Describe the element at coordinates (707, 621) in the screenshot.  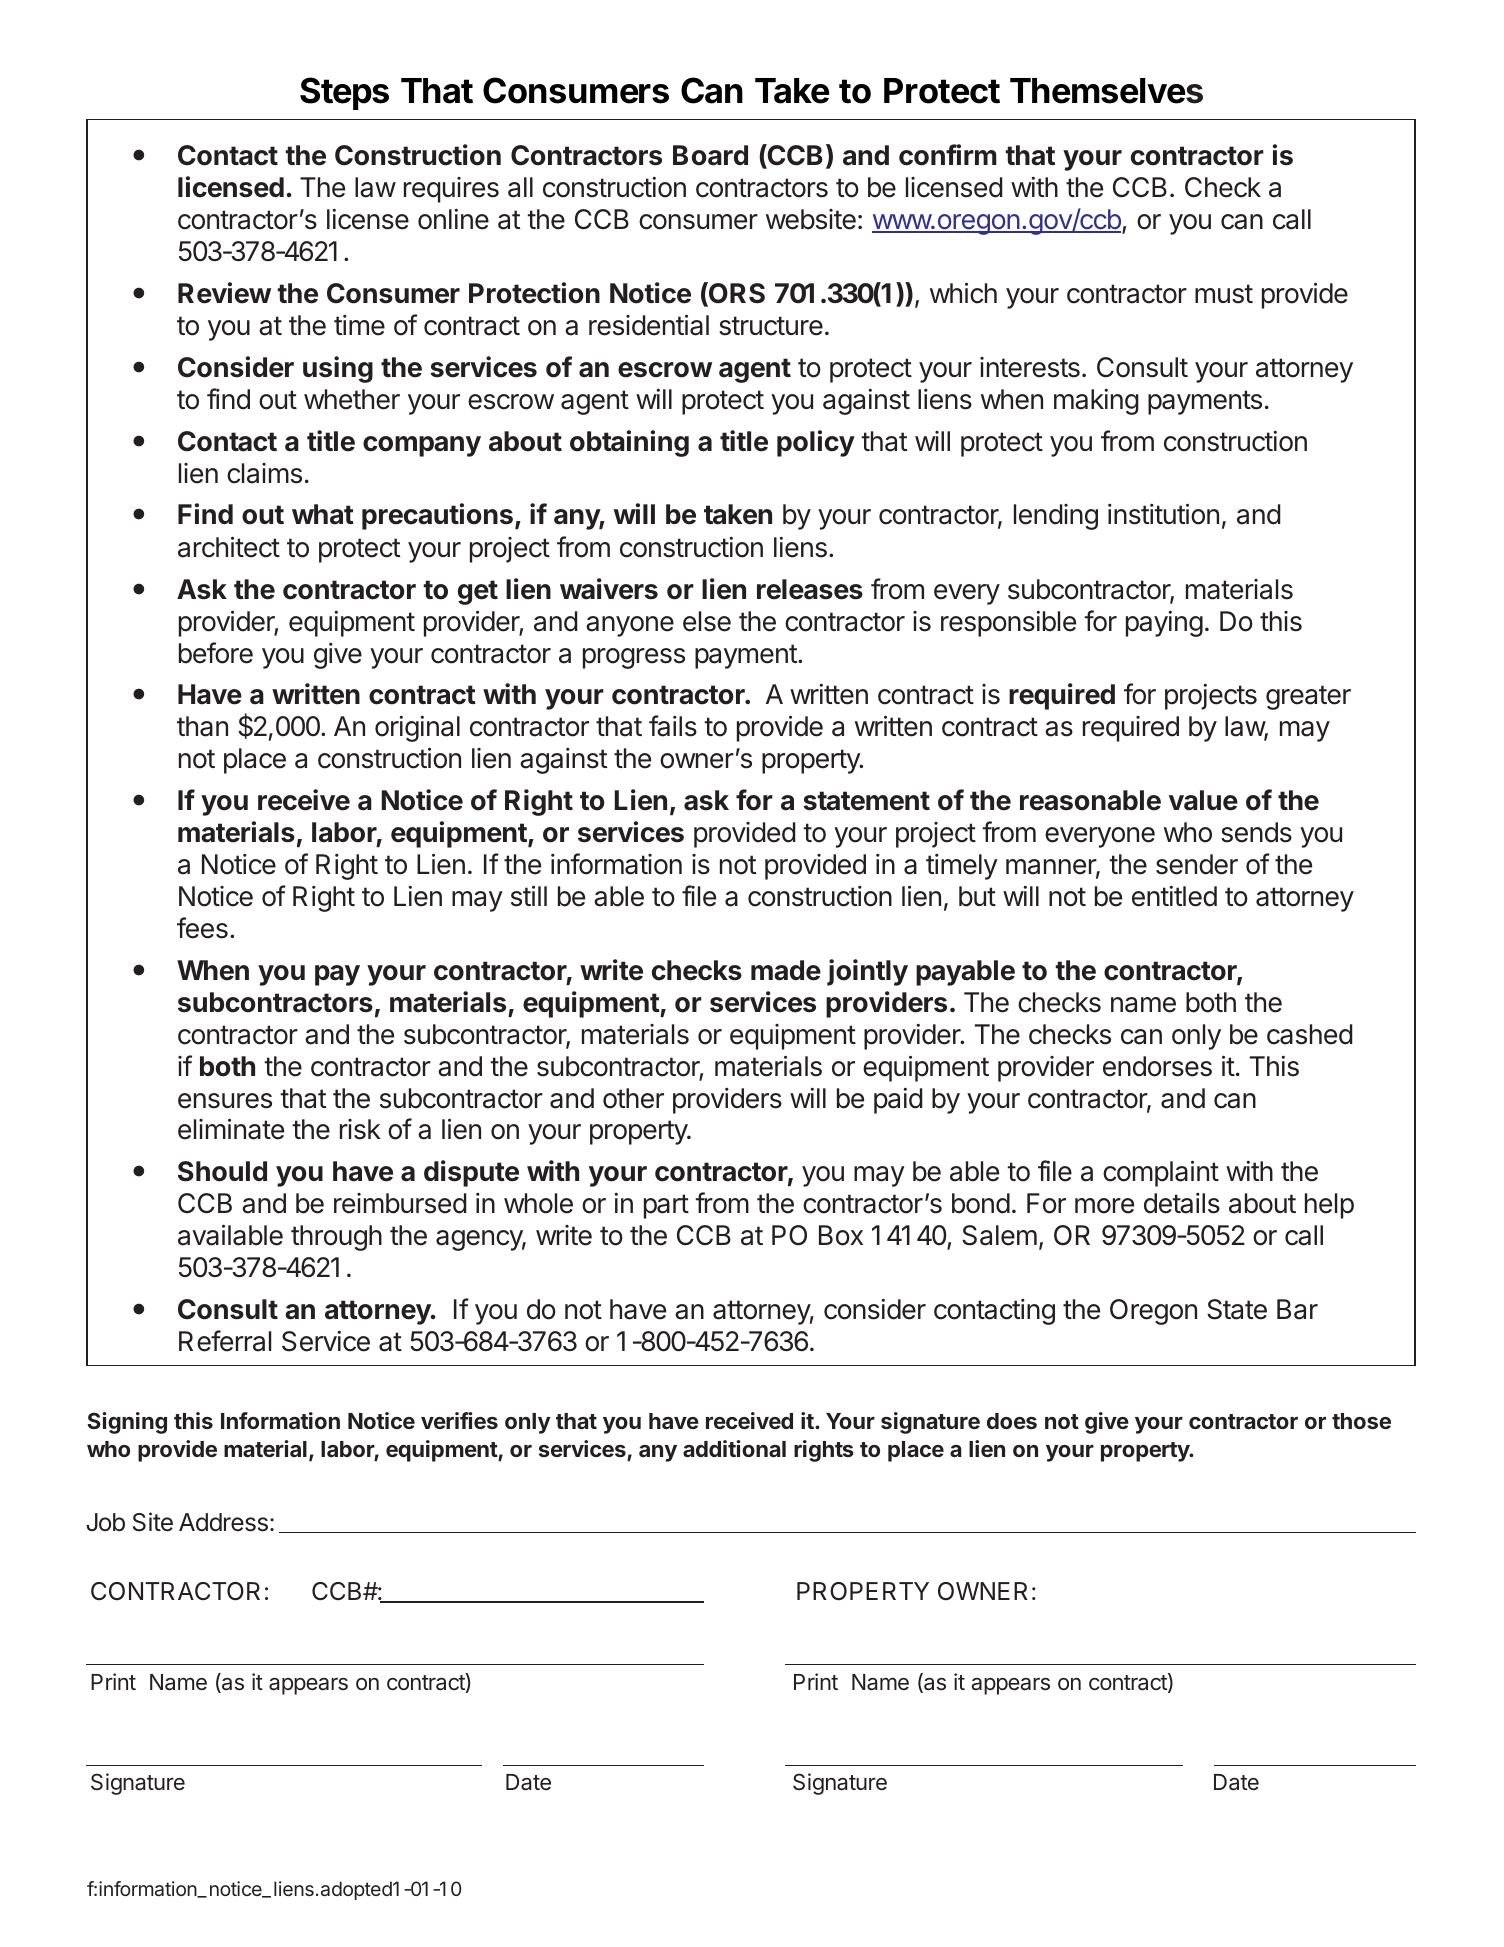
I see `else` at that location.
